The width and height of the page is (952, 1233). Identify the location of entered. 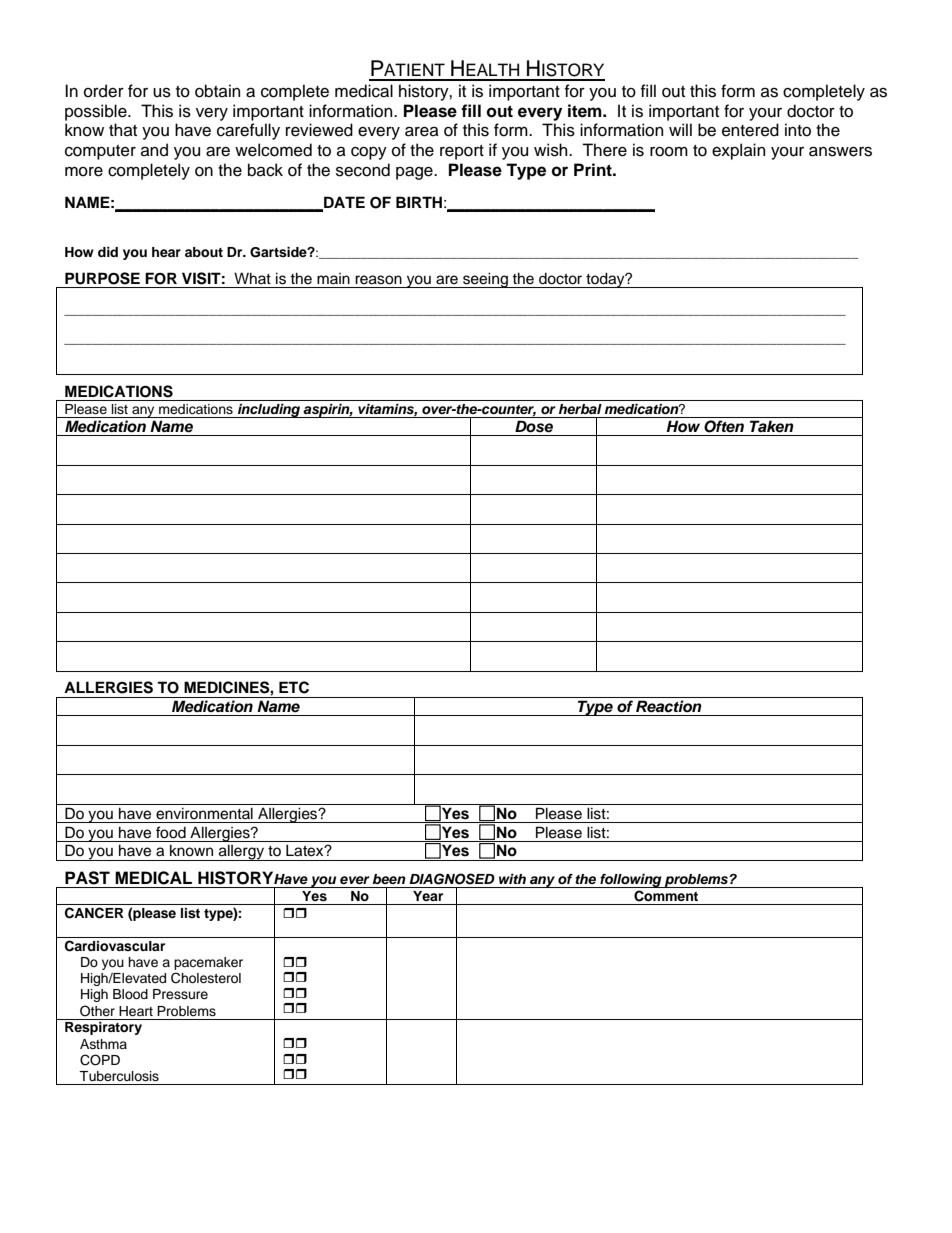
(750, 130).
